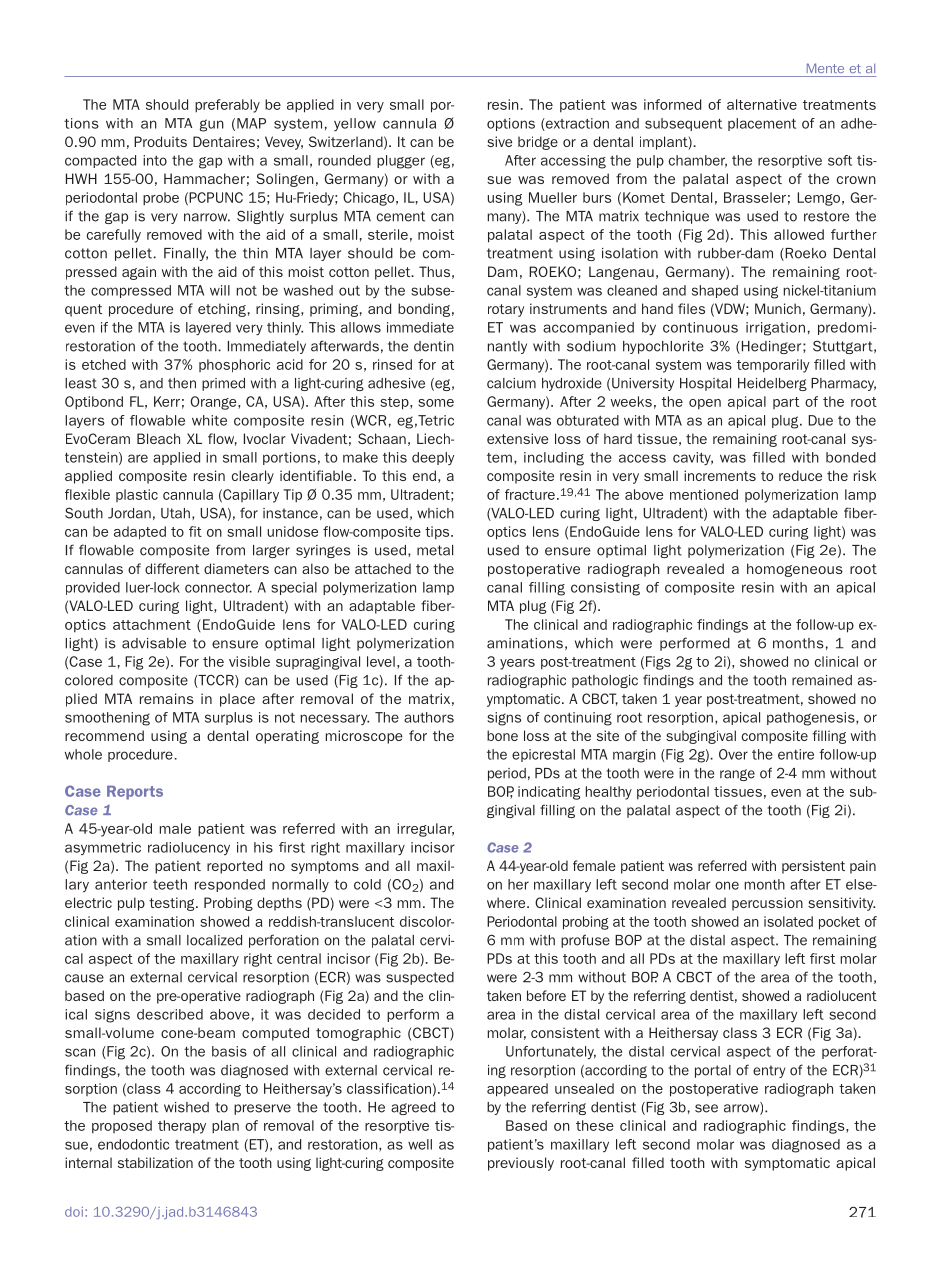 The width and height of the screenshot is (952, 1275). I want to click on see, so click(706, 1108).
